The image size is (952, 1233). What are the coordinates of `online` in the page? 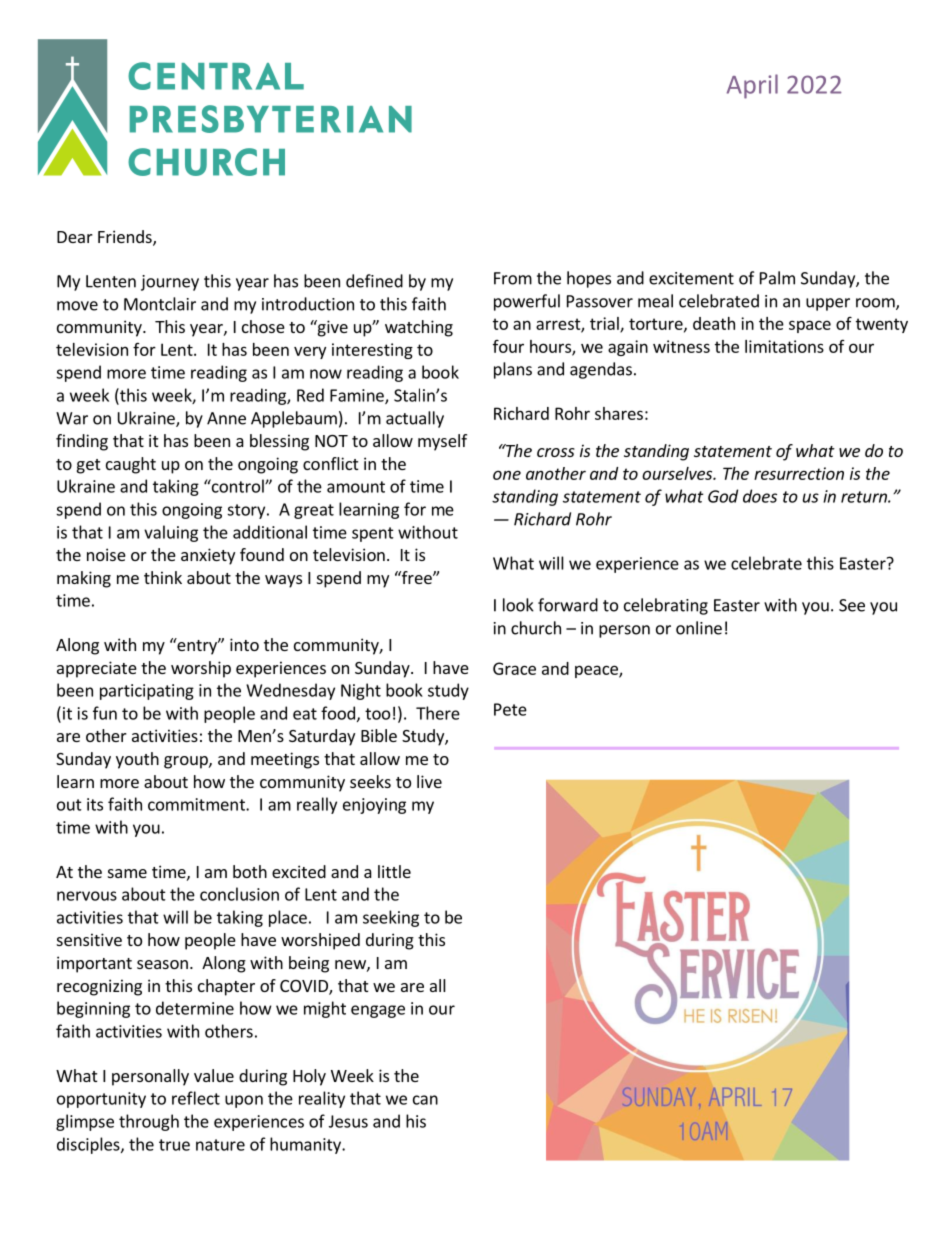 It's located at (699, 628).
